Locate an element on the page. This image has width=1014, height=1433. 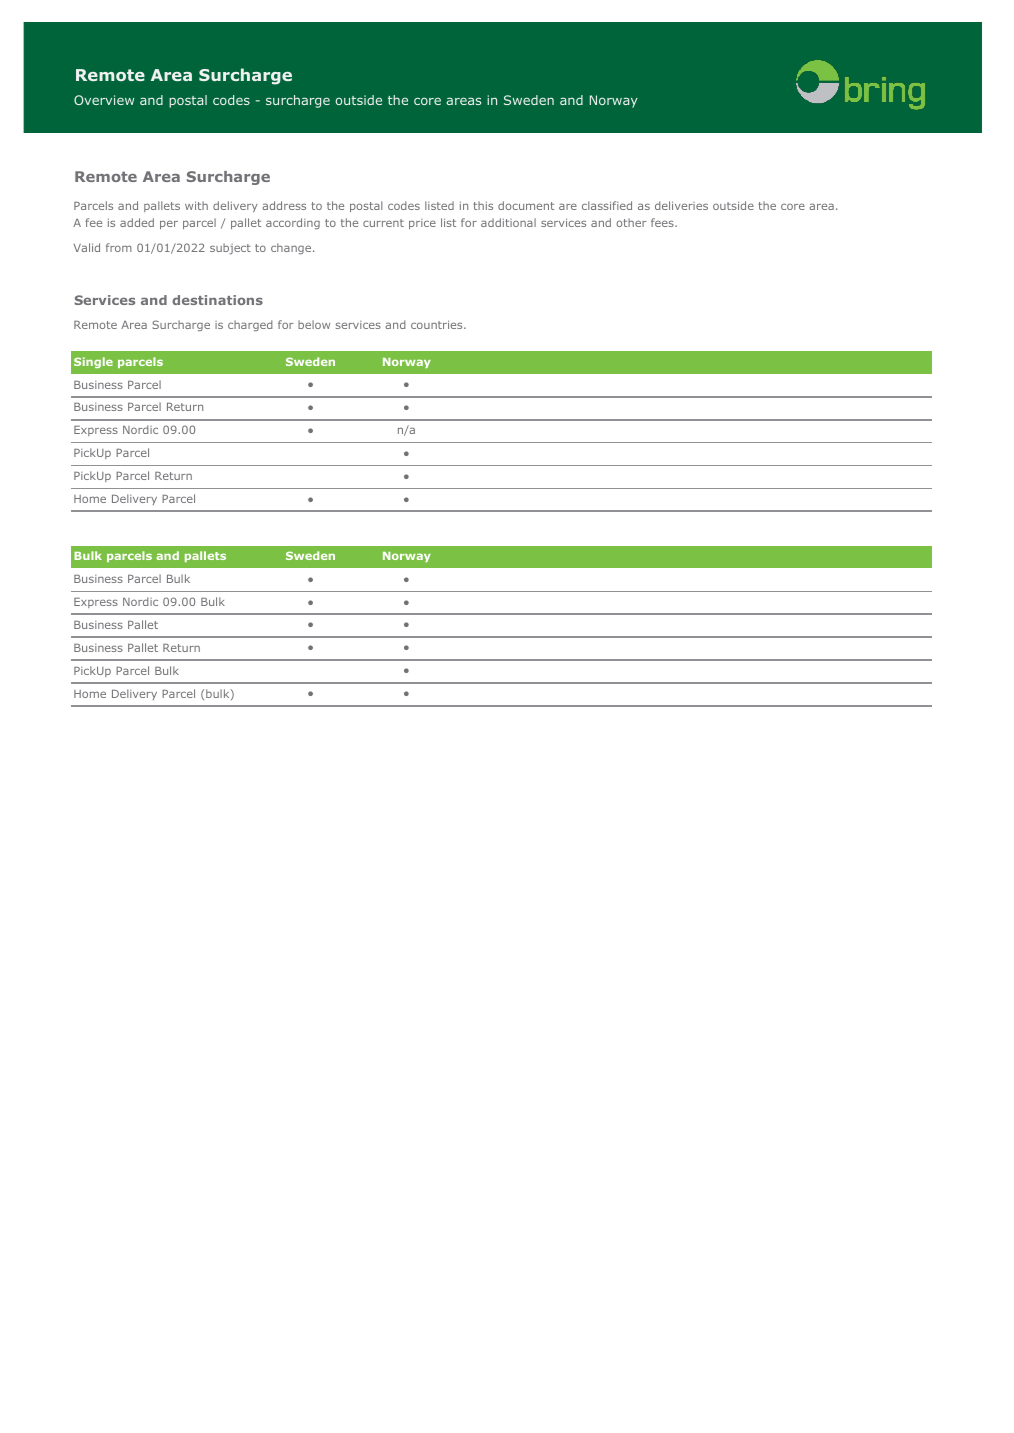
Single is located at coordinates (93, 362).
